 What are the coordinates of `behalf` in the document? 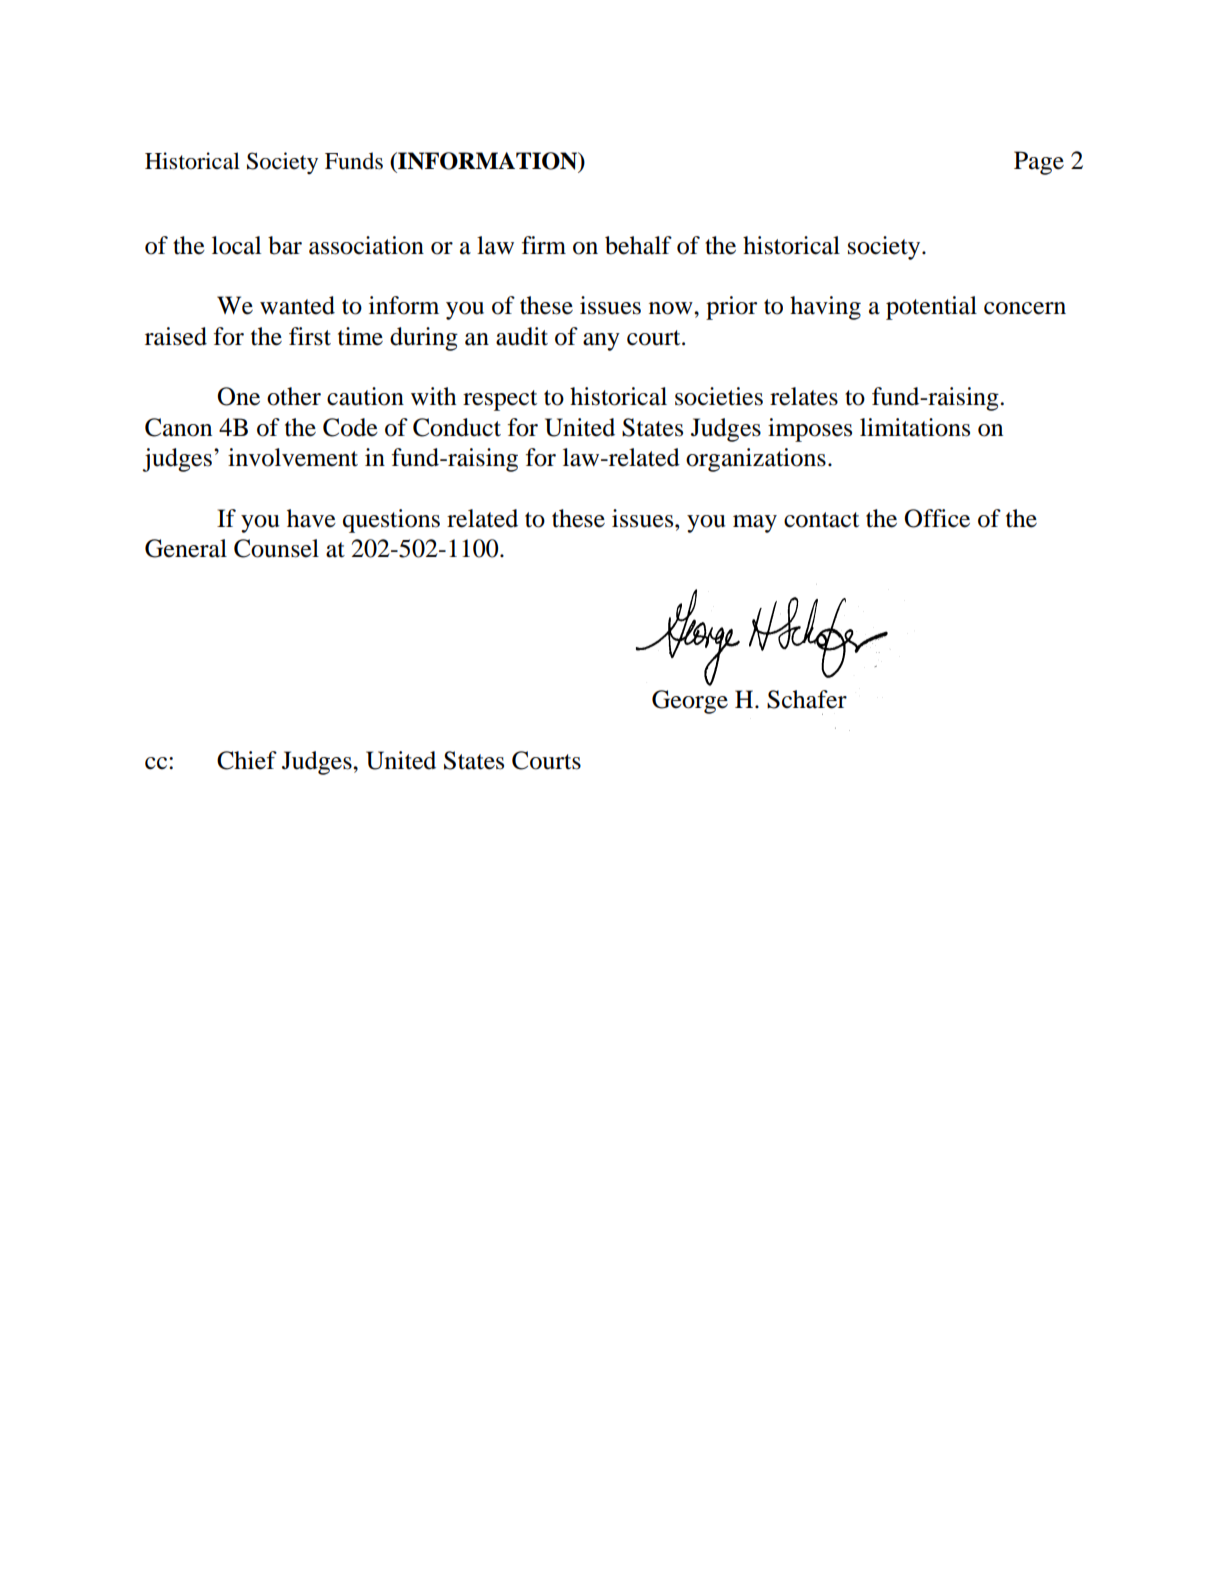 It's located at (638, 245).
